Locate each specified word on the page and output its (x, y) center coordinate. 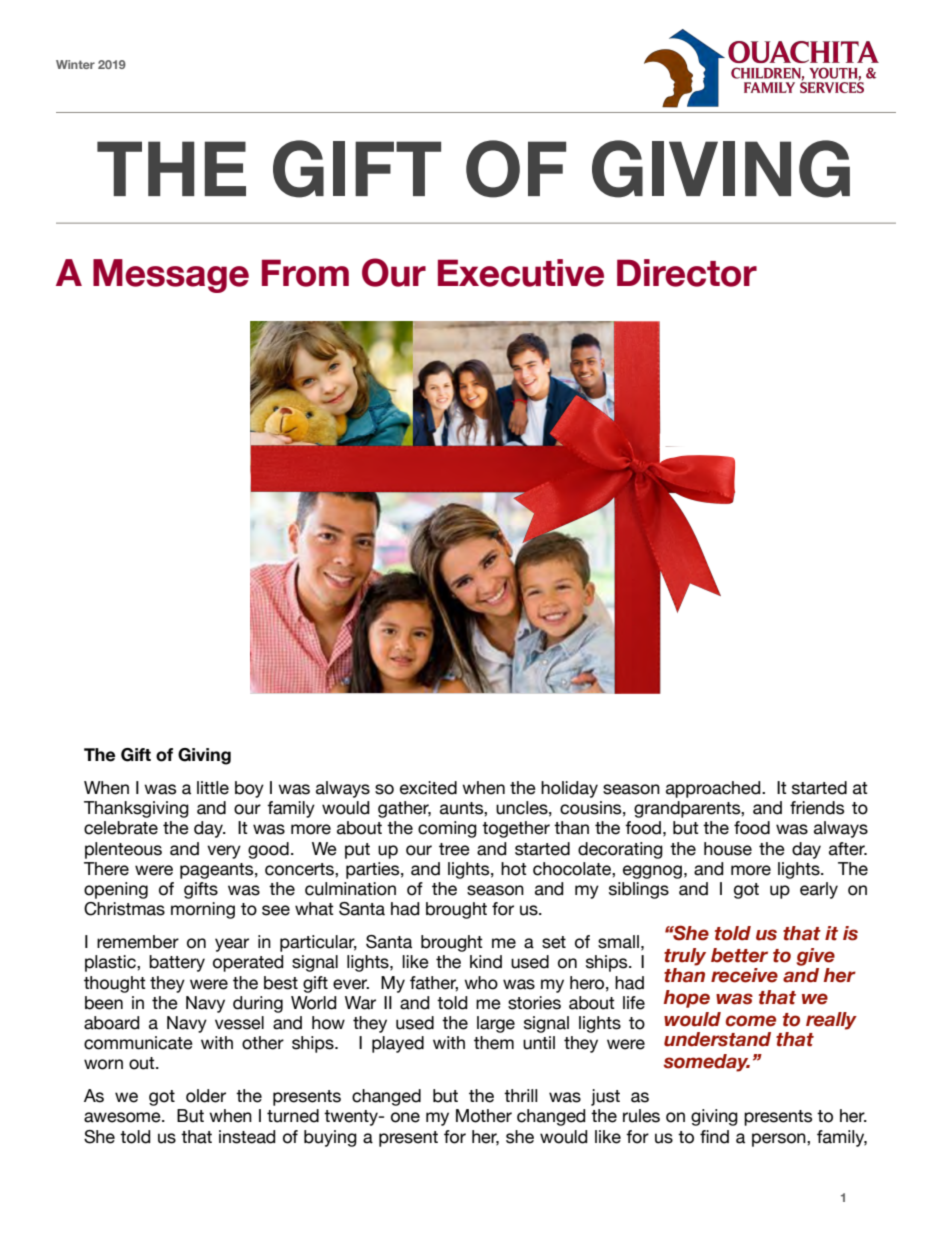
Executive (521, 273)
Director (687, 273)
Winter (75, 64)
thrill (521, 1095)
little (213, 788)
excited (428, 788)
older (206, 1096)
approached (714, 789)
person (780, 1140)
